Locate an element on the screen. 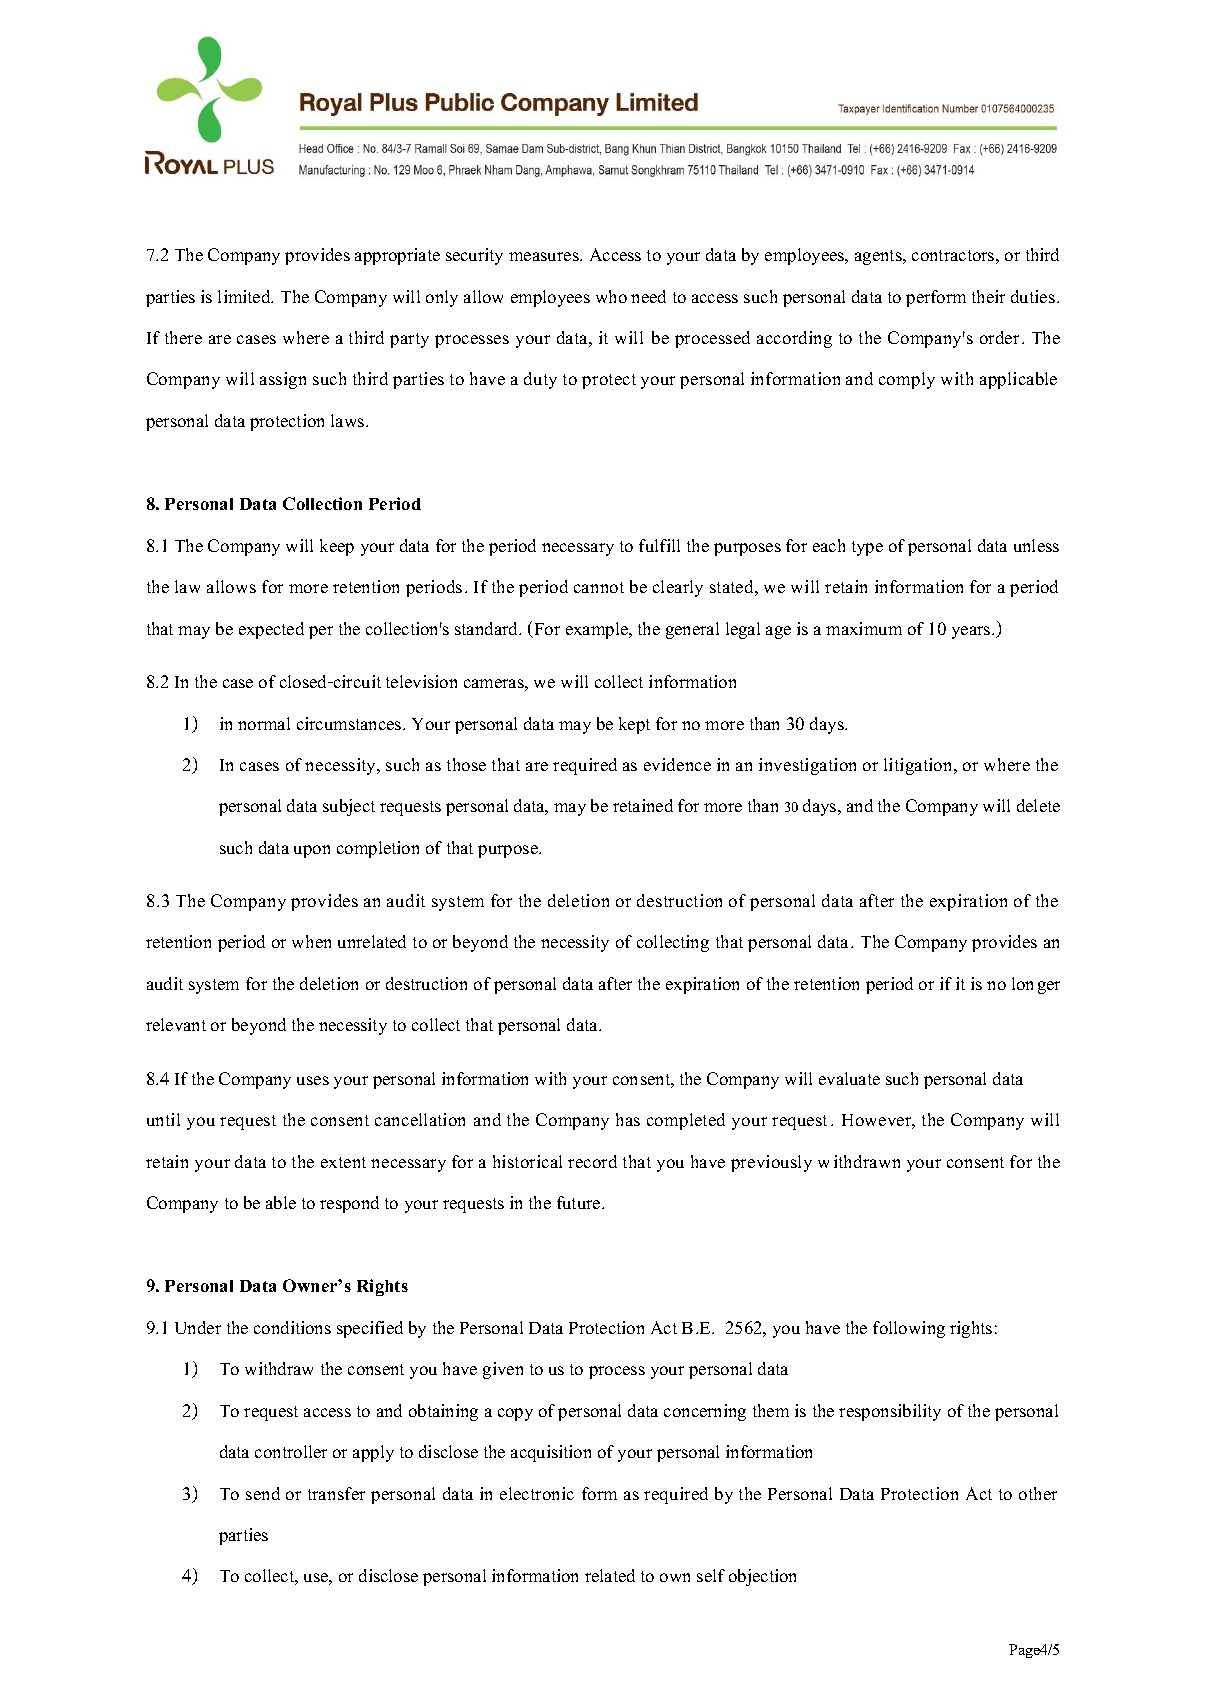 This screenshot has width=1207, height=1706. evidence is located at coordinates (677, 764).
